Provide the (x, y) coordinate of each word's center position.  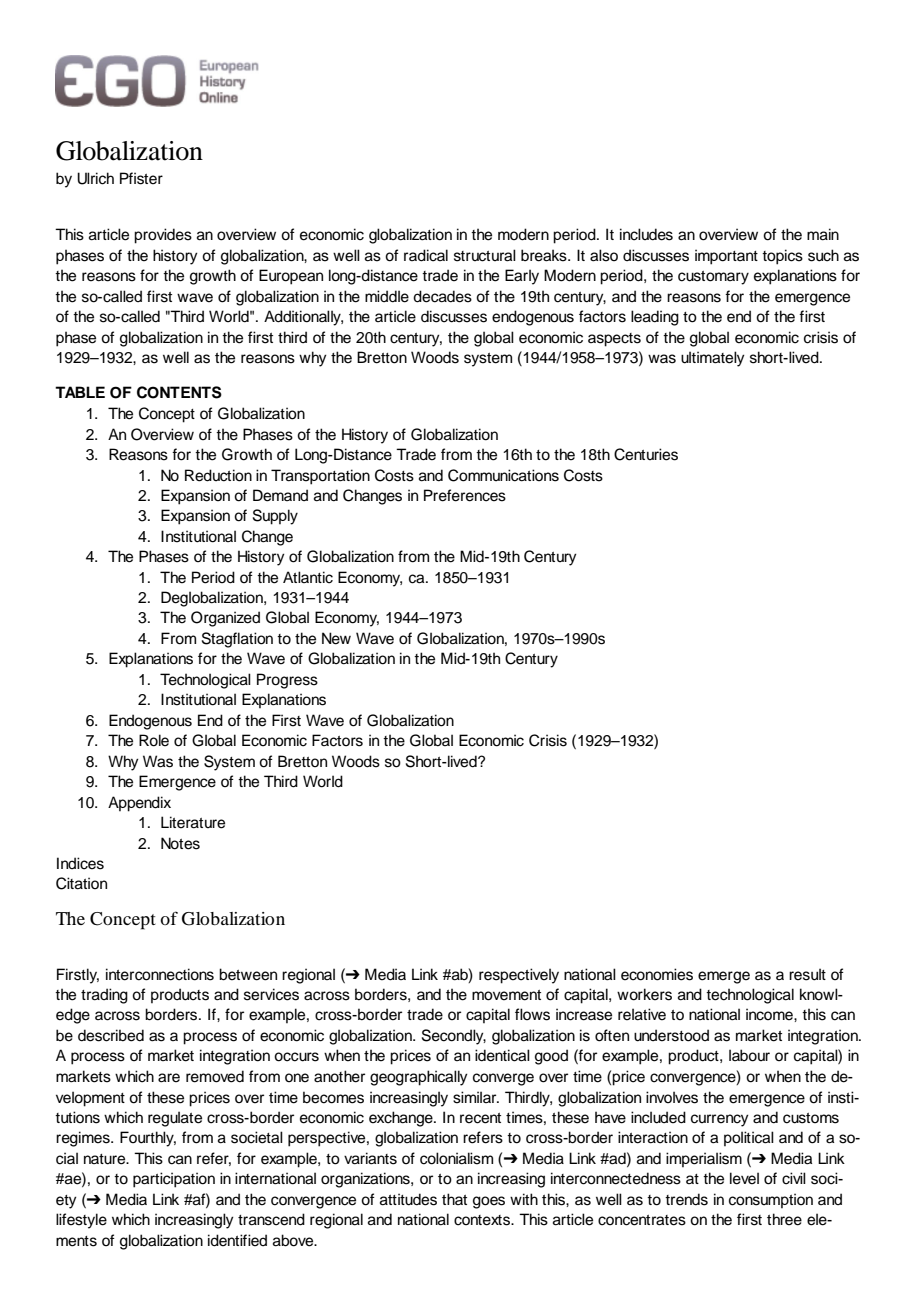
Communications (503, 475)
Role (154, 740)
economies (657, 974)
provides (163, 236)
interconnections (160, 974)
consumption (771, 1200)
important (726, 257)
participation (174, 1180)
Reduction (218, 475)
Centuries (646, 454)
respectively (519, 976)
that (454, 1199)
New (336, 638)
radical (426, 255)
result (807, 974)
